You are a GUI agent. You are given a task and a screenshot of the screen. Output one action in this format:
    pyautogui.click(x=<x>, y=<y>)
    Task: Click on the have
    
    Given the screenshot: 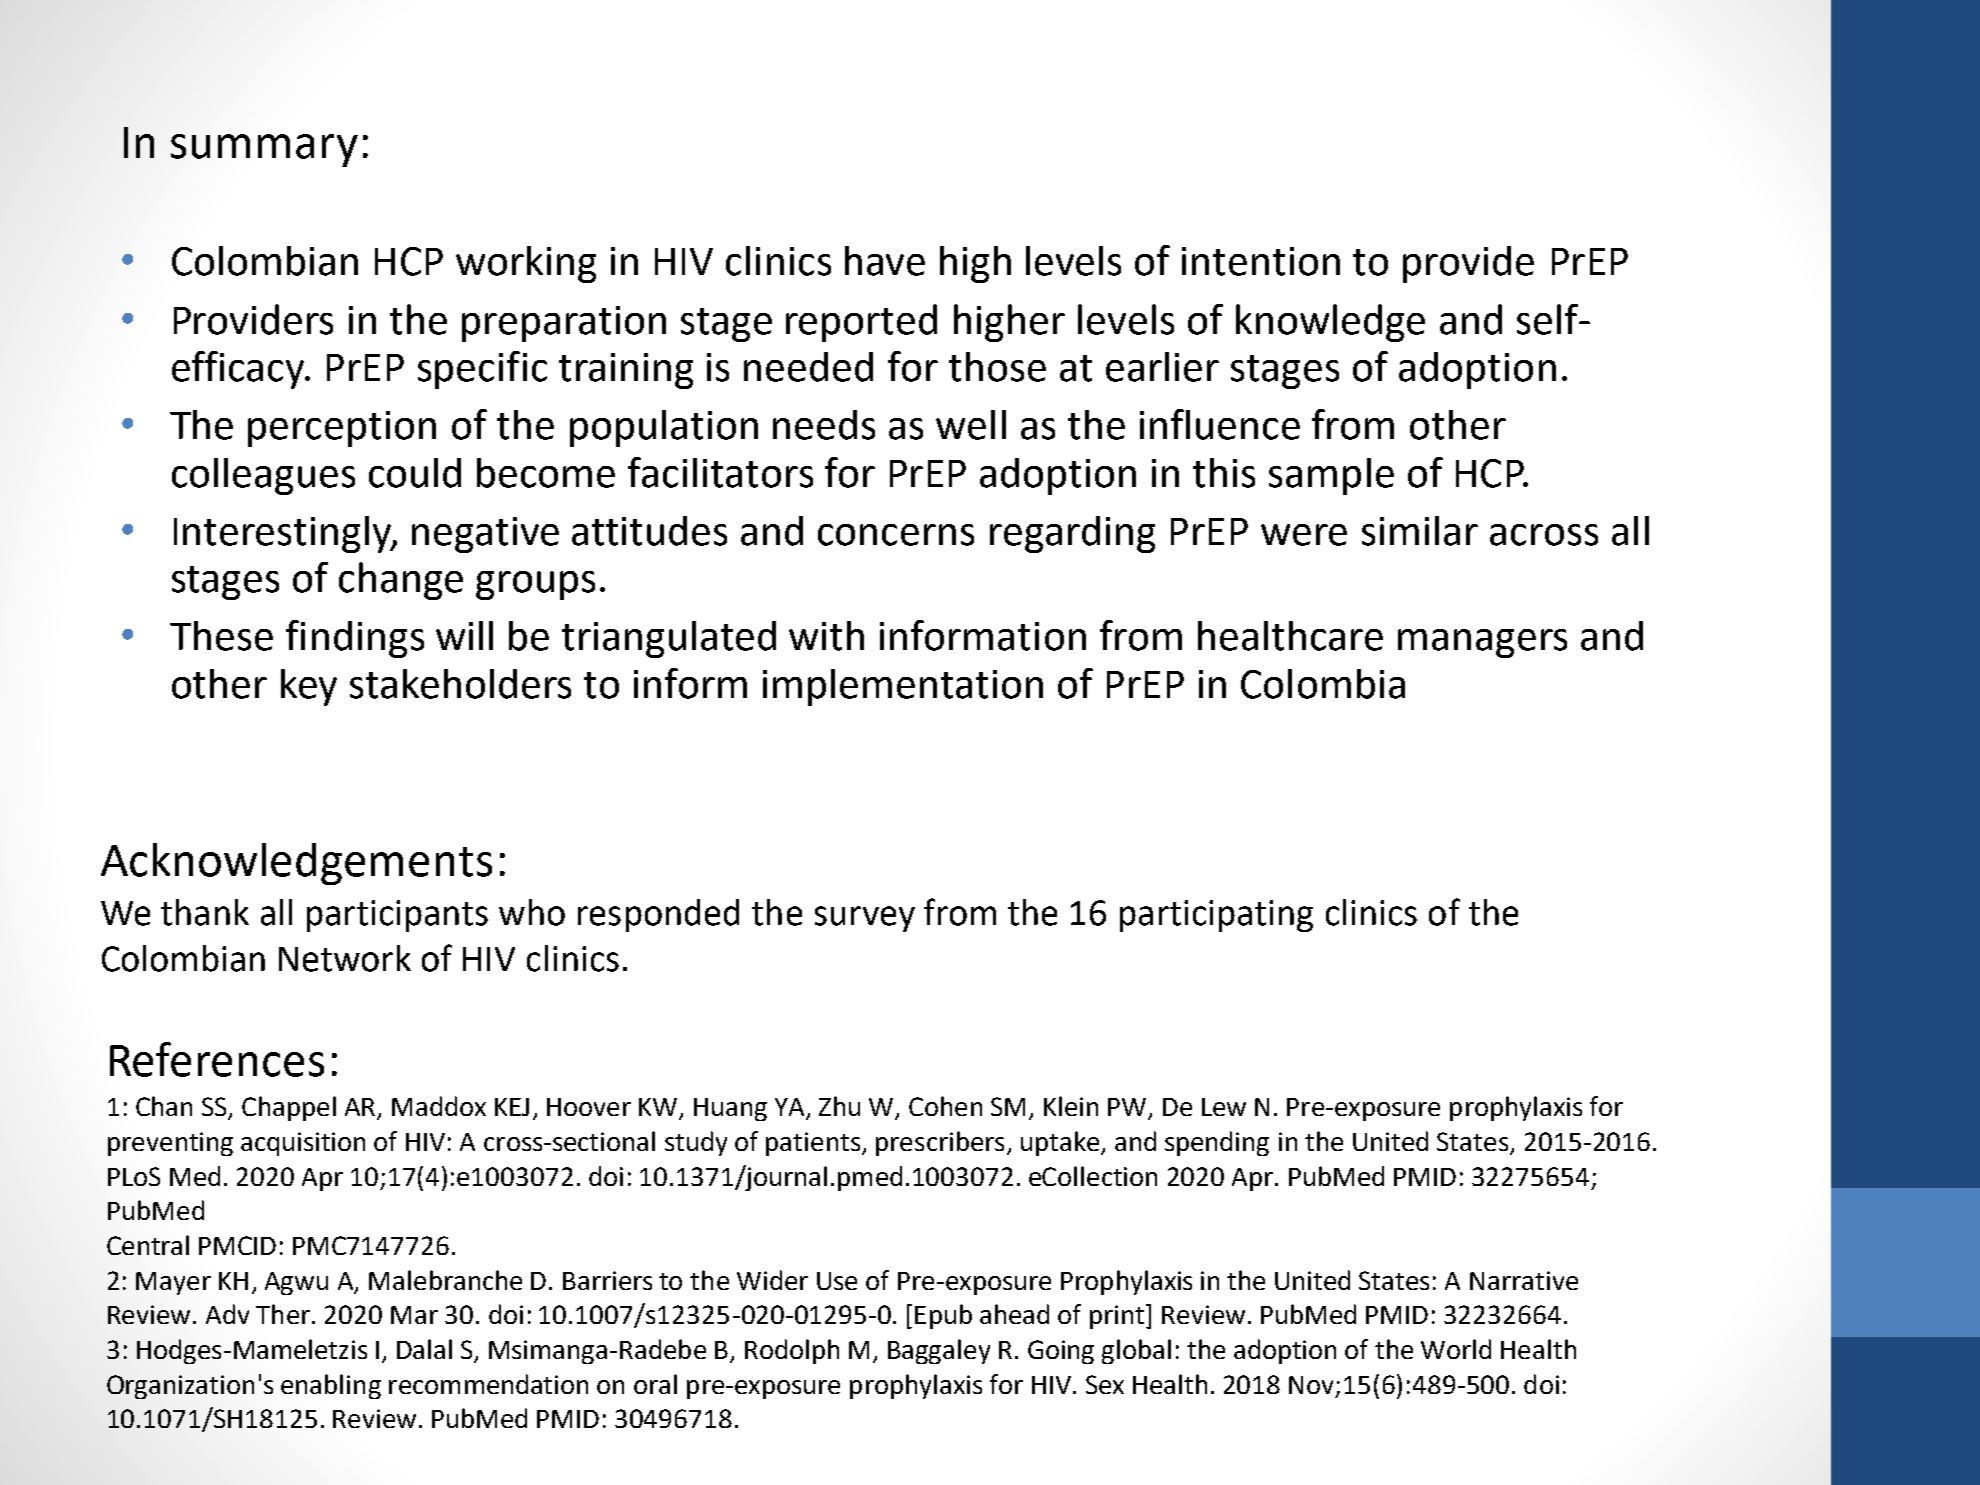 What is the action you would take?
    pyautogui.click(x=885, y=261)
